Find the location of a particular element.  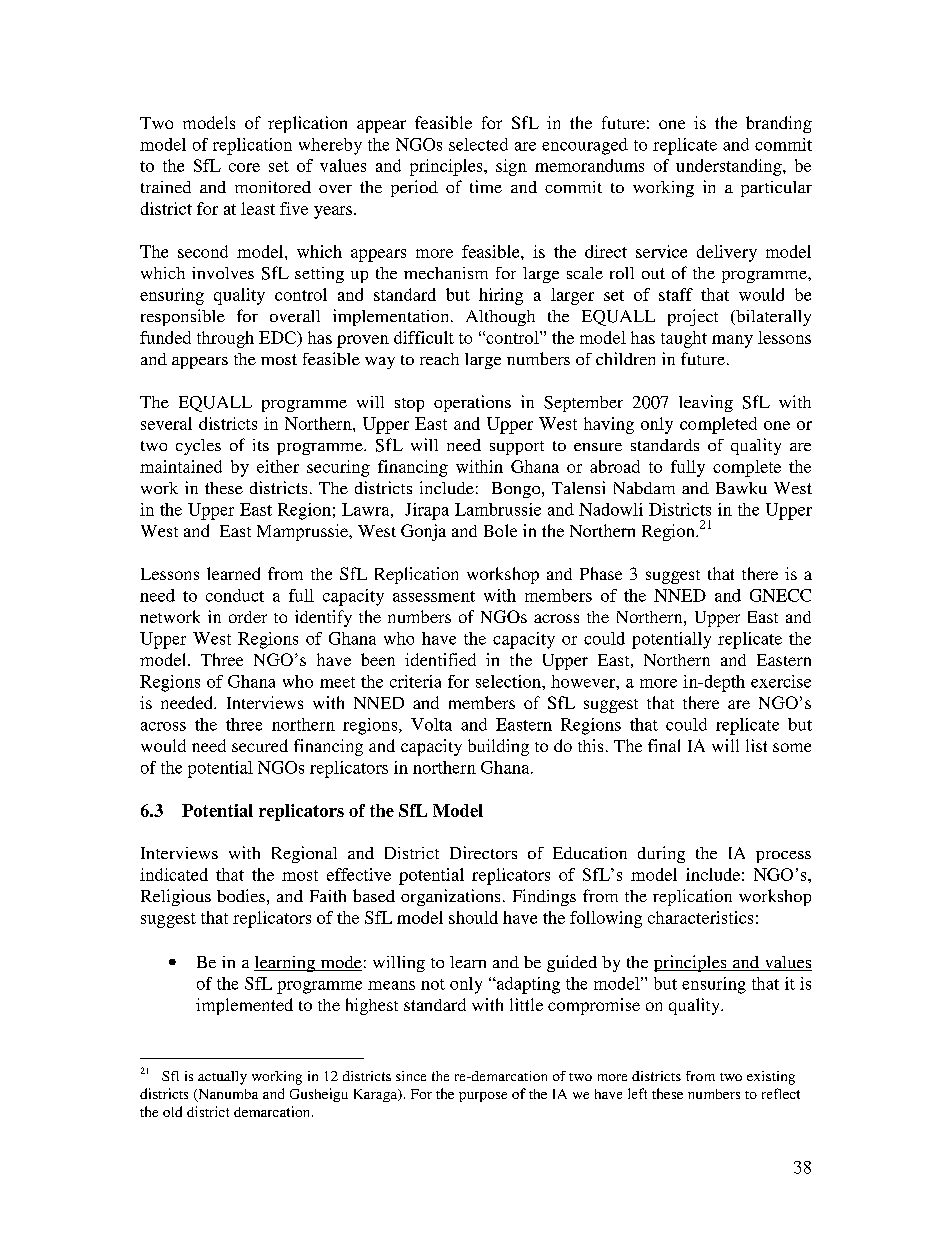

characteristics is located at coordinates (700, 917).
